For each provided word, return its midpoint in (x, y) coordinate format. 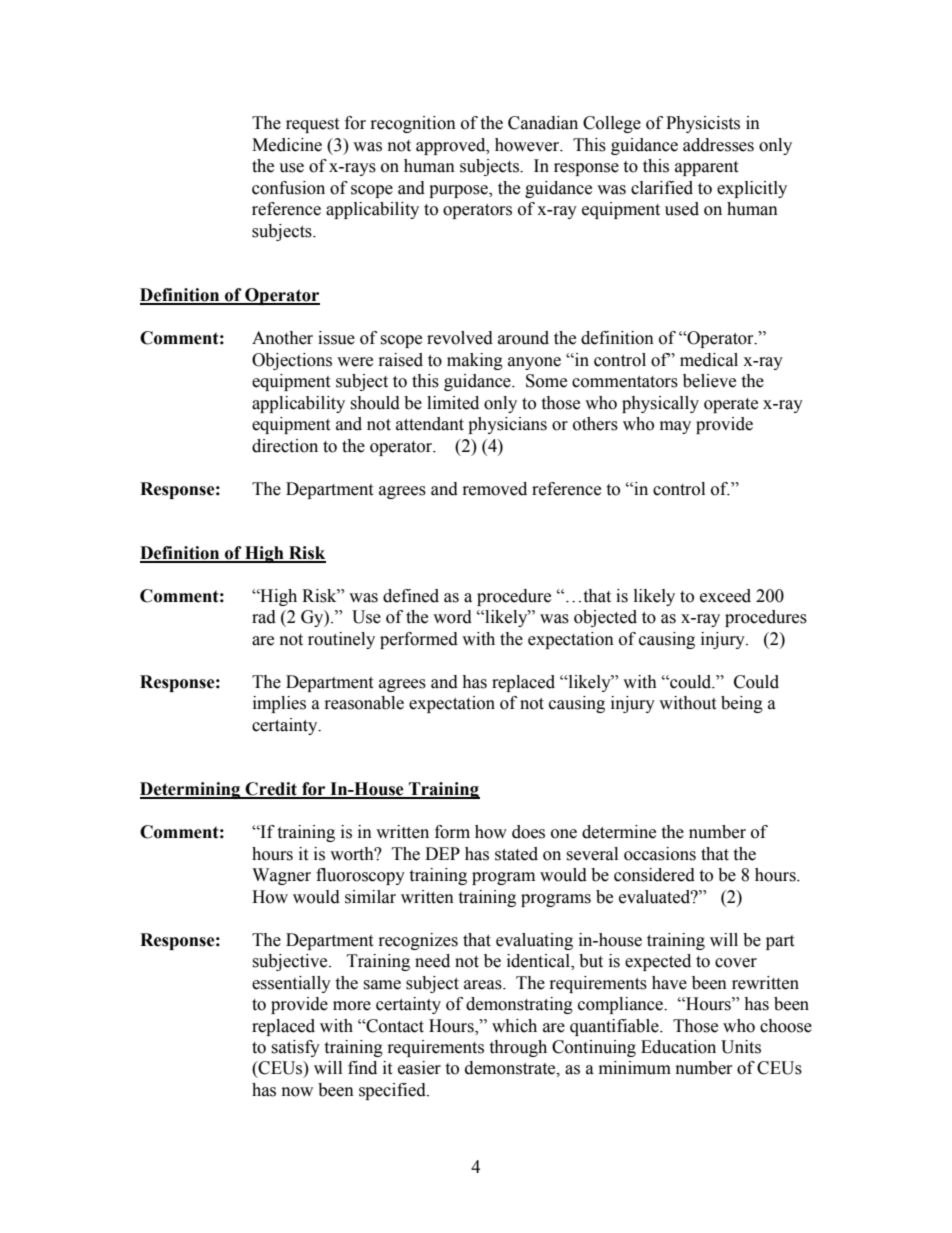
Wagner (281, 876)
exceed (725, 596)
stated (516, 854)
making (475, 361)
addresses (718, 145)
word (452, 617)
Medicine (287, 145)
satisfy (295, 1048)
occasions (660, 854)
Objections (292, 361)
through (518, 1048)
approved (452, 146)
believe (709, 381)
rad (264, 617)
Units (741, 1047)
